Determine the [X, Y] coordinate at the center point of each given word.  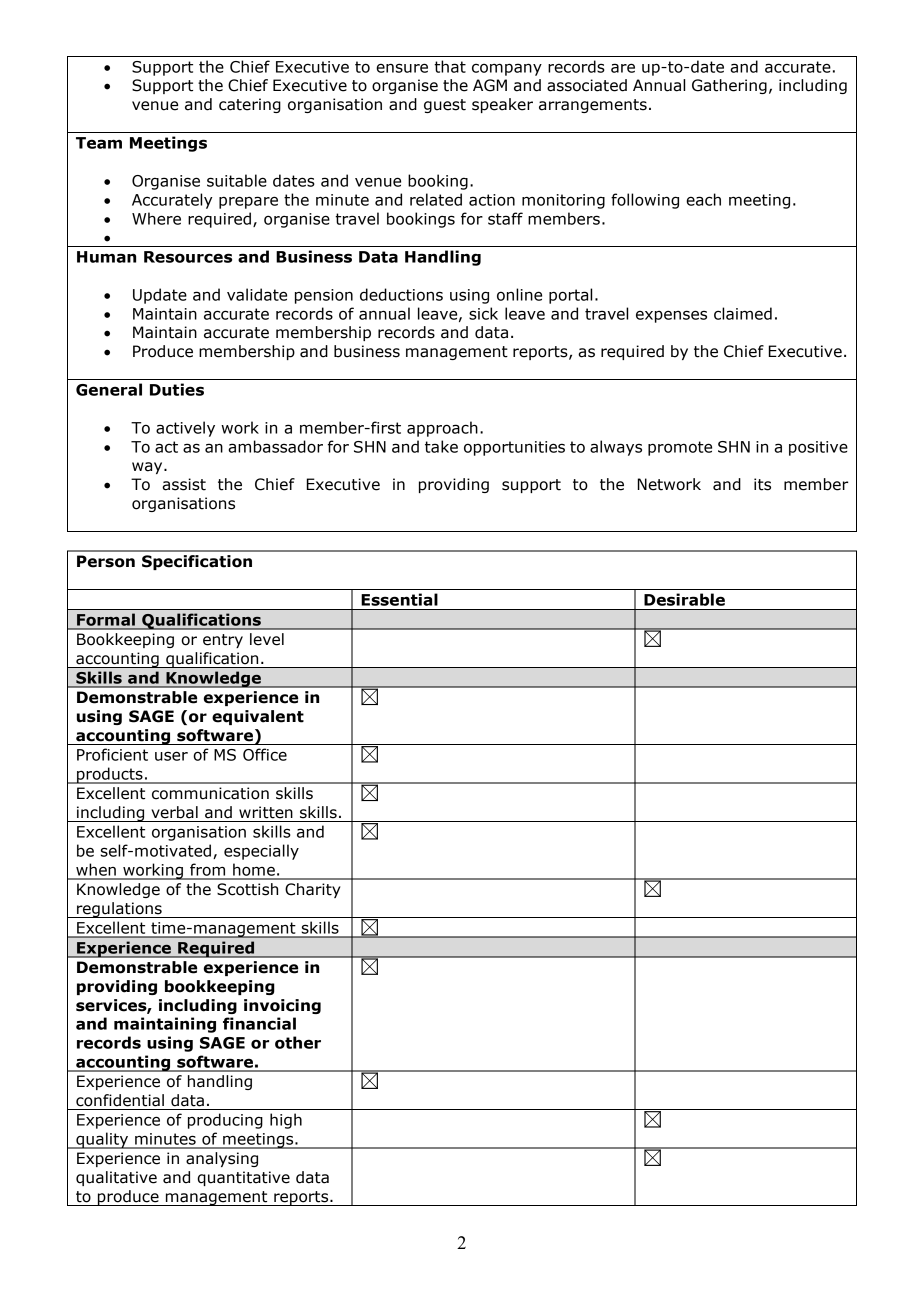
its [762, 484]
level [267, 639]
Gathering [729, 86]
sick [483, 313]
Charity [313, 890]
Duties [177, 389]
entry [223, 641]
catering [250, 105]
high [286, 1121]
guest [445, 106]
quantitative [243, 1178]
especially [261, 852]
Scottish [247, 889]
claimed [743, 313]
